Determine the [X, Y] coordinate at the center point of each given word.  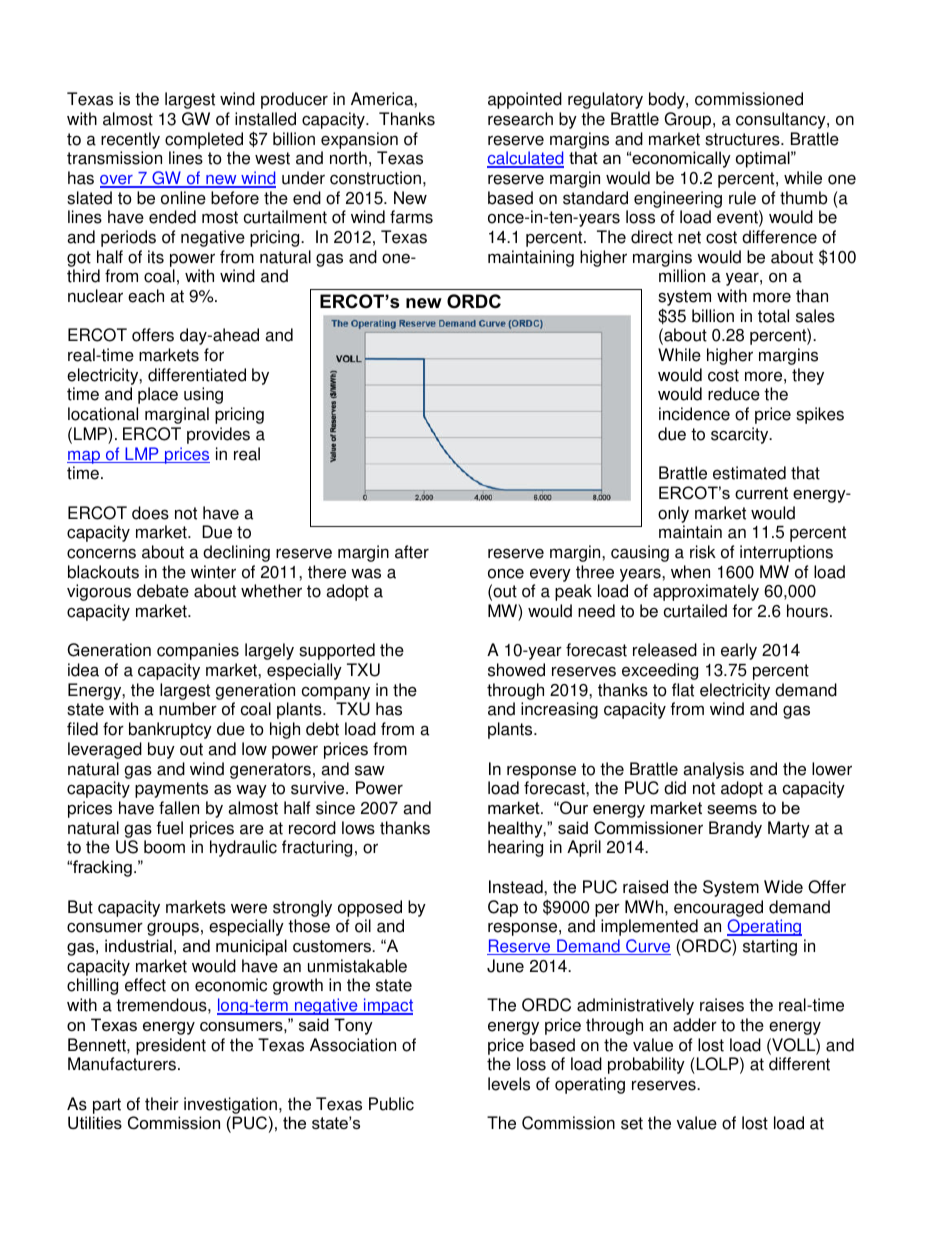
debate [163, 591]
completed [204, 140]
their [162, 1104]
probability [646, 1065]
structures [743, 139]
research [520, 119]
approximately [706, 592]
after [412, 552]
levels [509, 1084]
